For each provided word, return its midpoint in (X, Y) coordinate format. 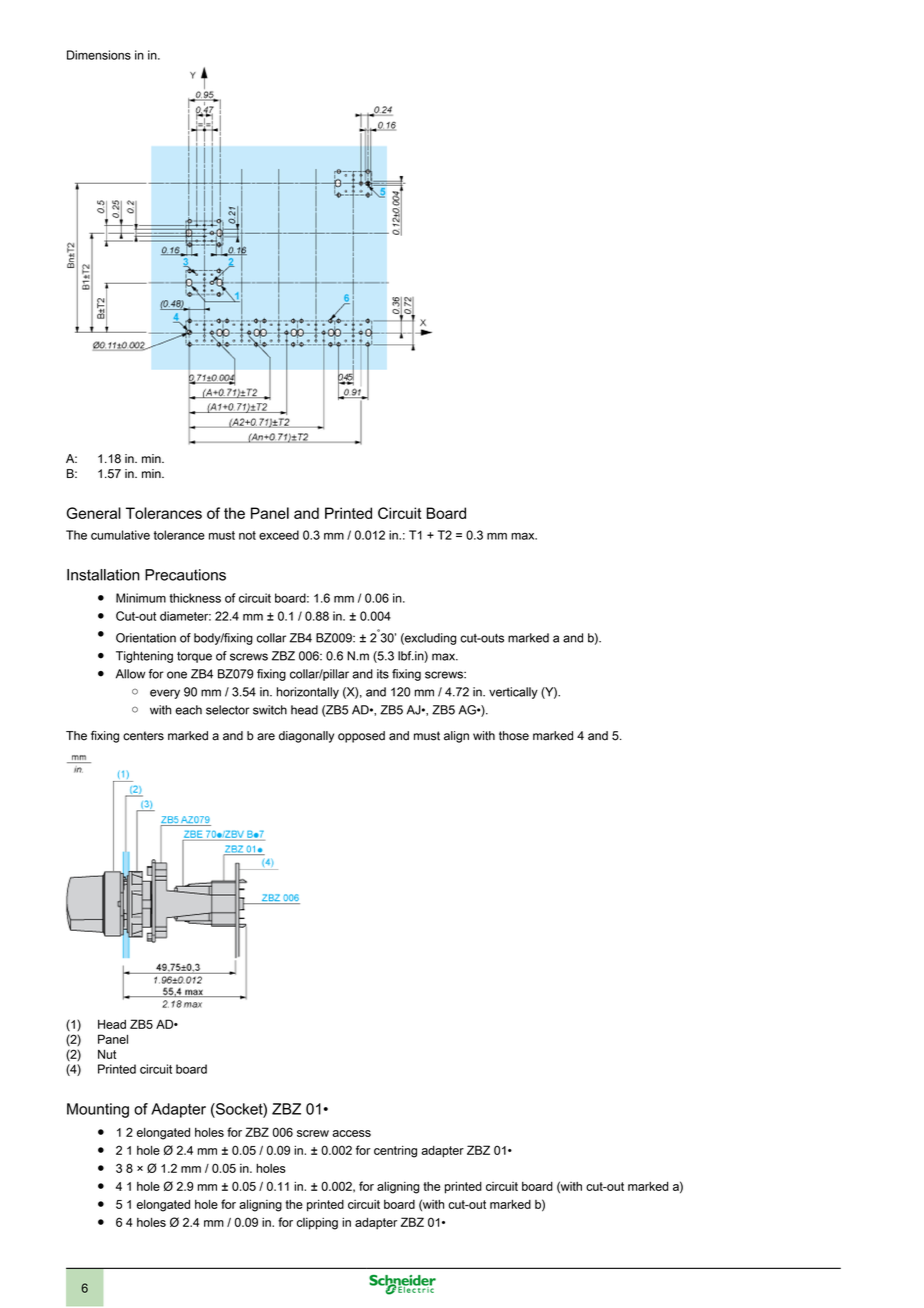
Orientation (146, 638)
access (352, 1133)
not (247, 535)
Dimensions (99, 55)
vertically (513, 693)
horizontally (308, 693)
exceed (279, 535)
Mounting (98, 1110)
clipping (317, 1223)
